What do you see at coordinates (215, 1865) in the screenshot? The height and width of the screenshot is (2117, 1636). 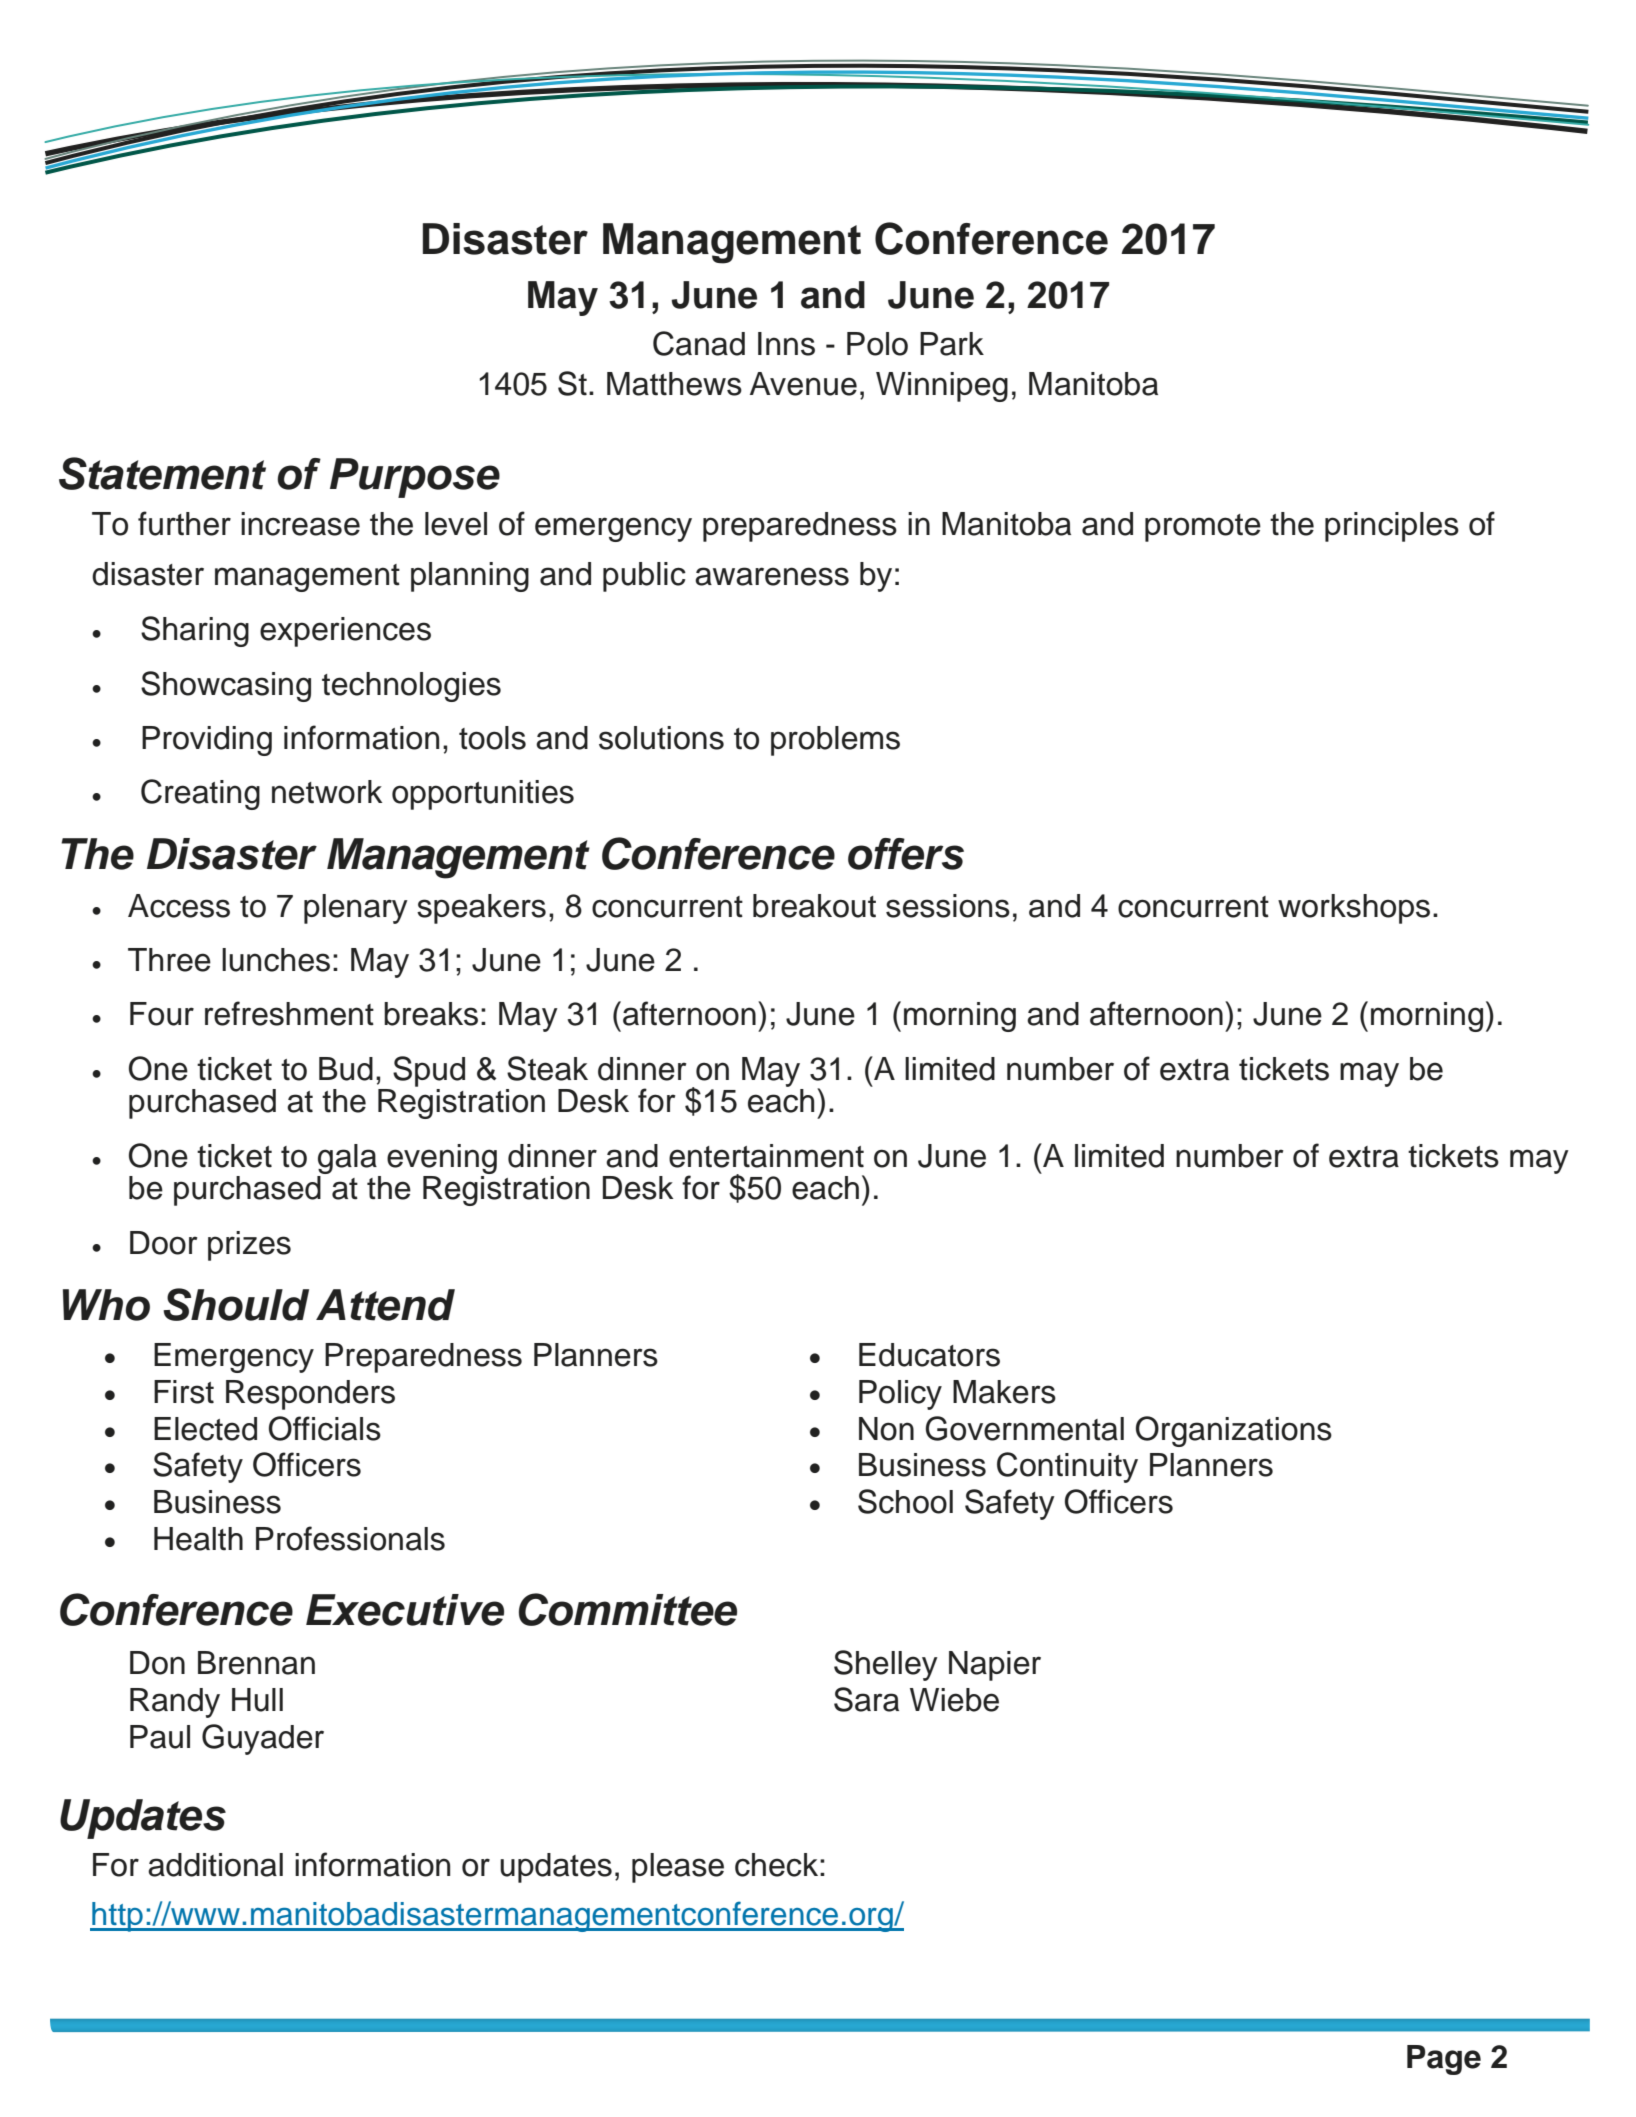 I see `additional` at bounding box center [215, 1865].
